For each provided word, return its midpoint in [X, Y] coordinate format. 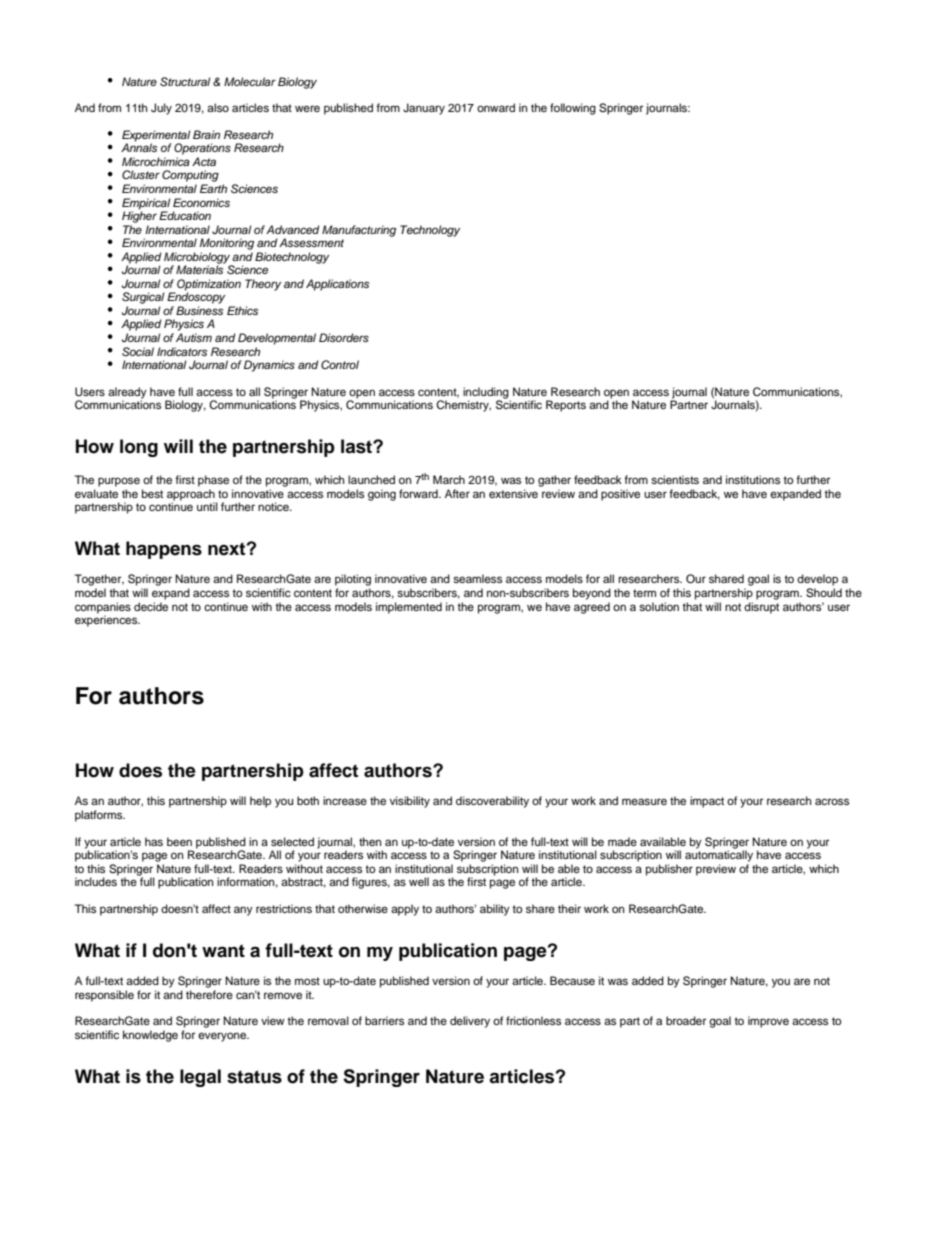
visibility [410, 802]
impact [707, 802]
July [161, 109]
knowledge [150, 1036]
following [573, 109]
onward [496, 107]
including [487, 394]
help [260, 802]
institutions [753, 479]
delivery [470, 1022]
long [139, 448]
